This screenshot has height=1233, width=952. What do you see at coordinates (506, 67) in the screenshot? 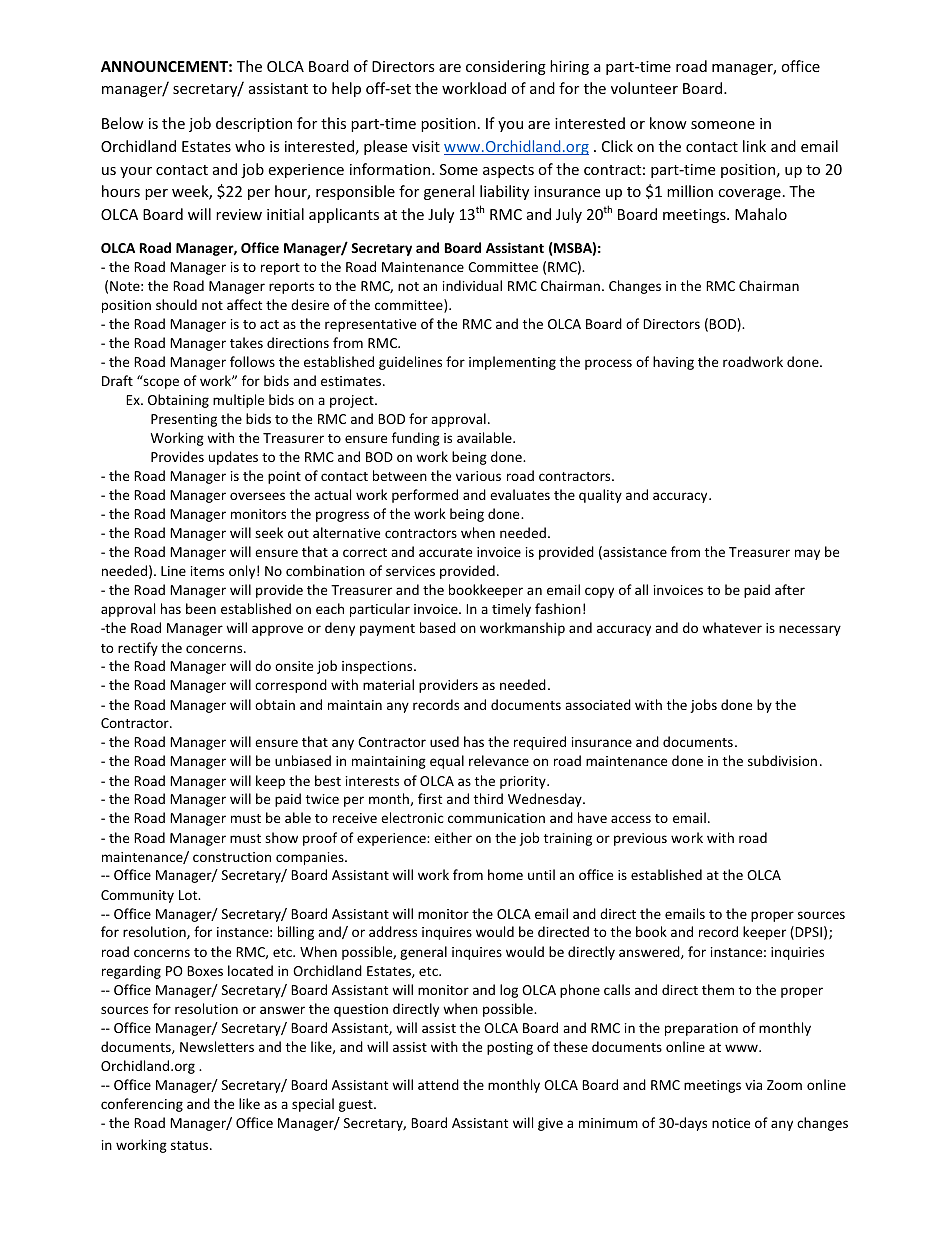
I see `considering` at bounding box center [506, 67].
